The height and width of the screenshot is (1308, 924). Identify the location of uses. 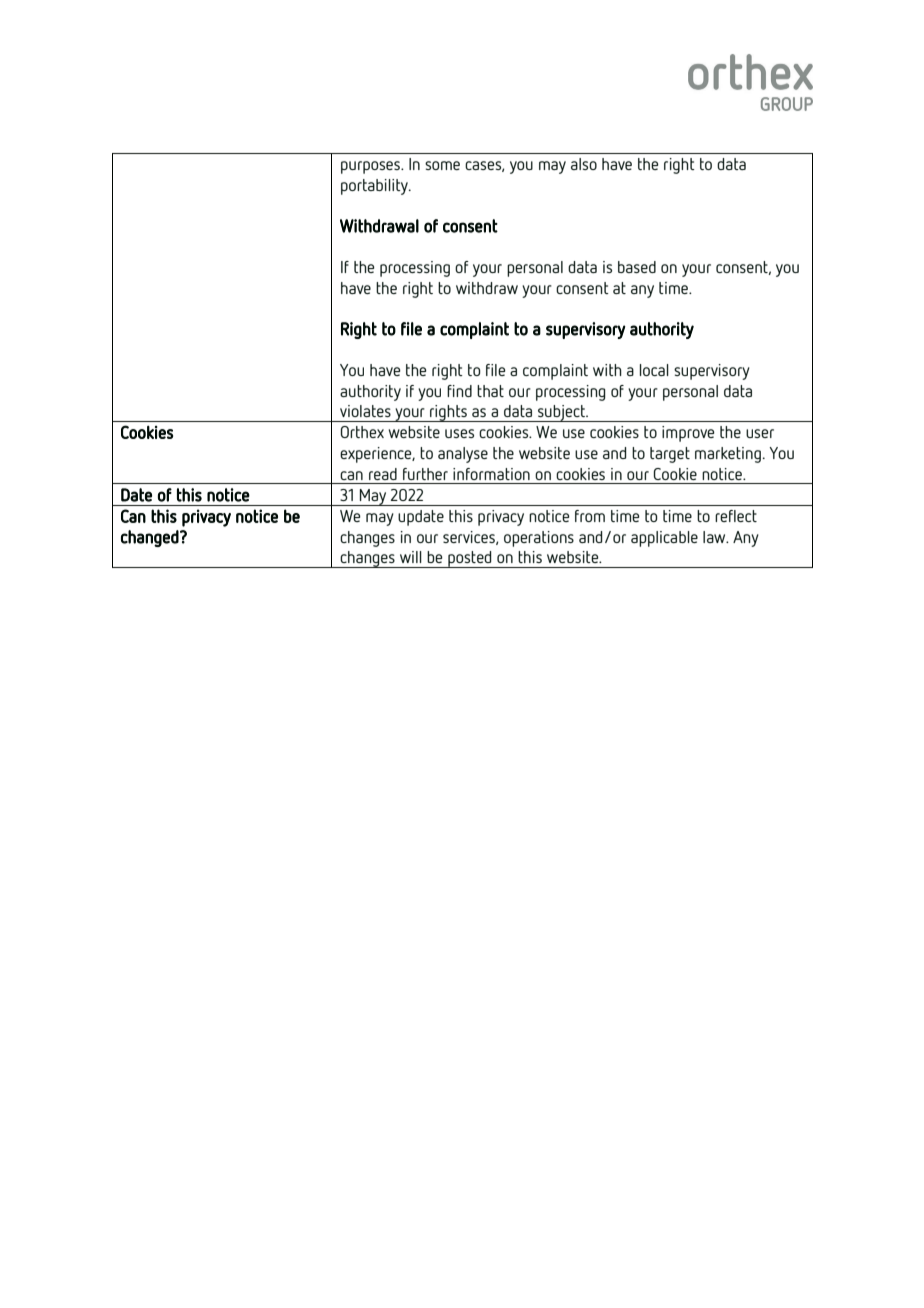
(459, 433).
